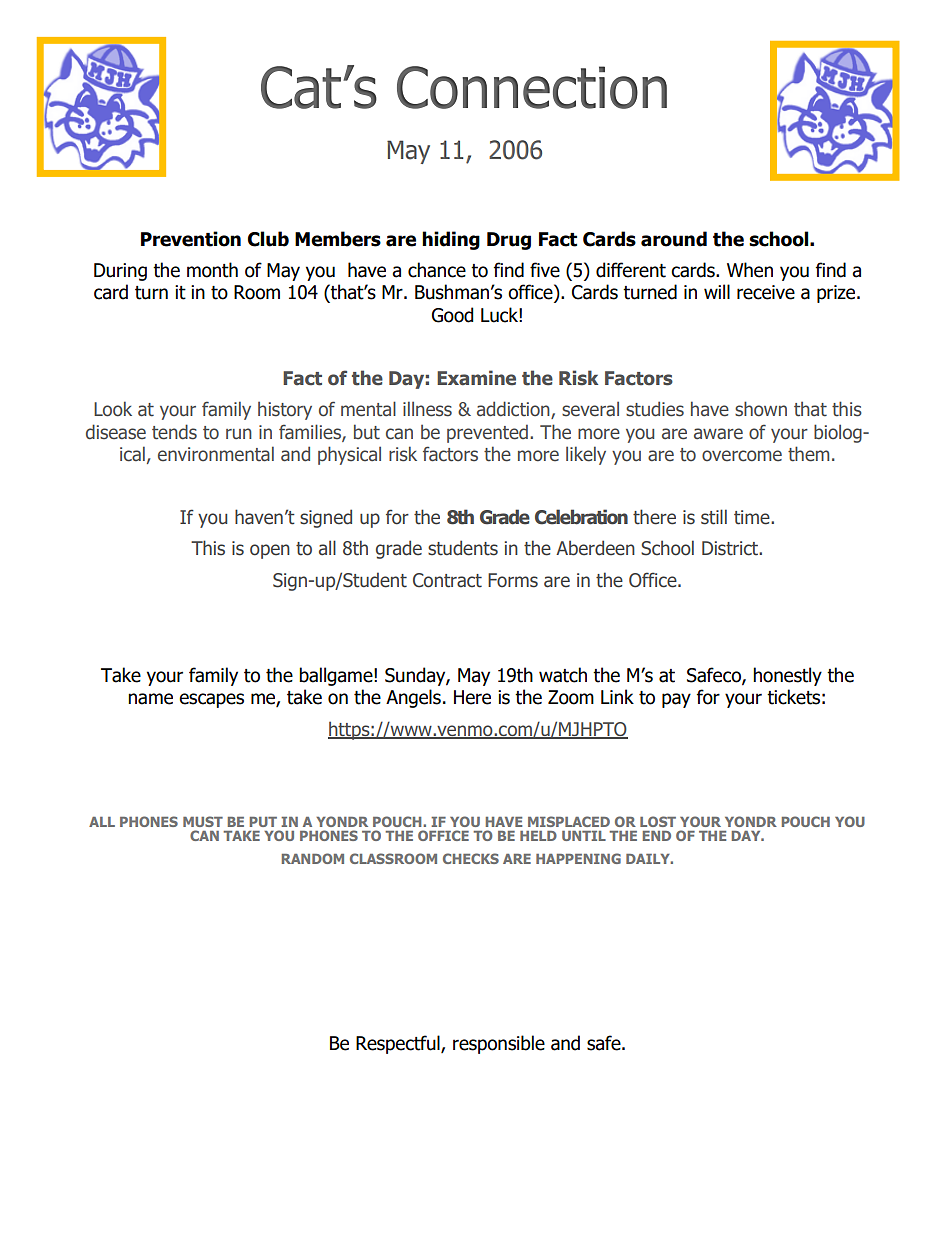 This image has height=1233, width=952. I want to click on prevented, so click(487, 433).
